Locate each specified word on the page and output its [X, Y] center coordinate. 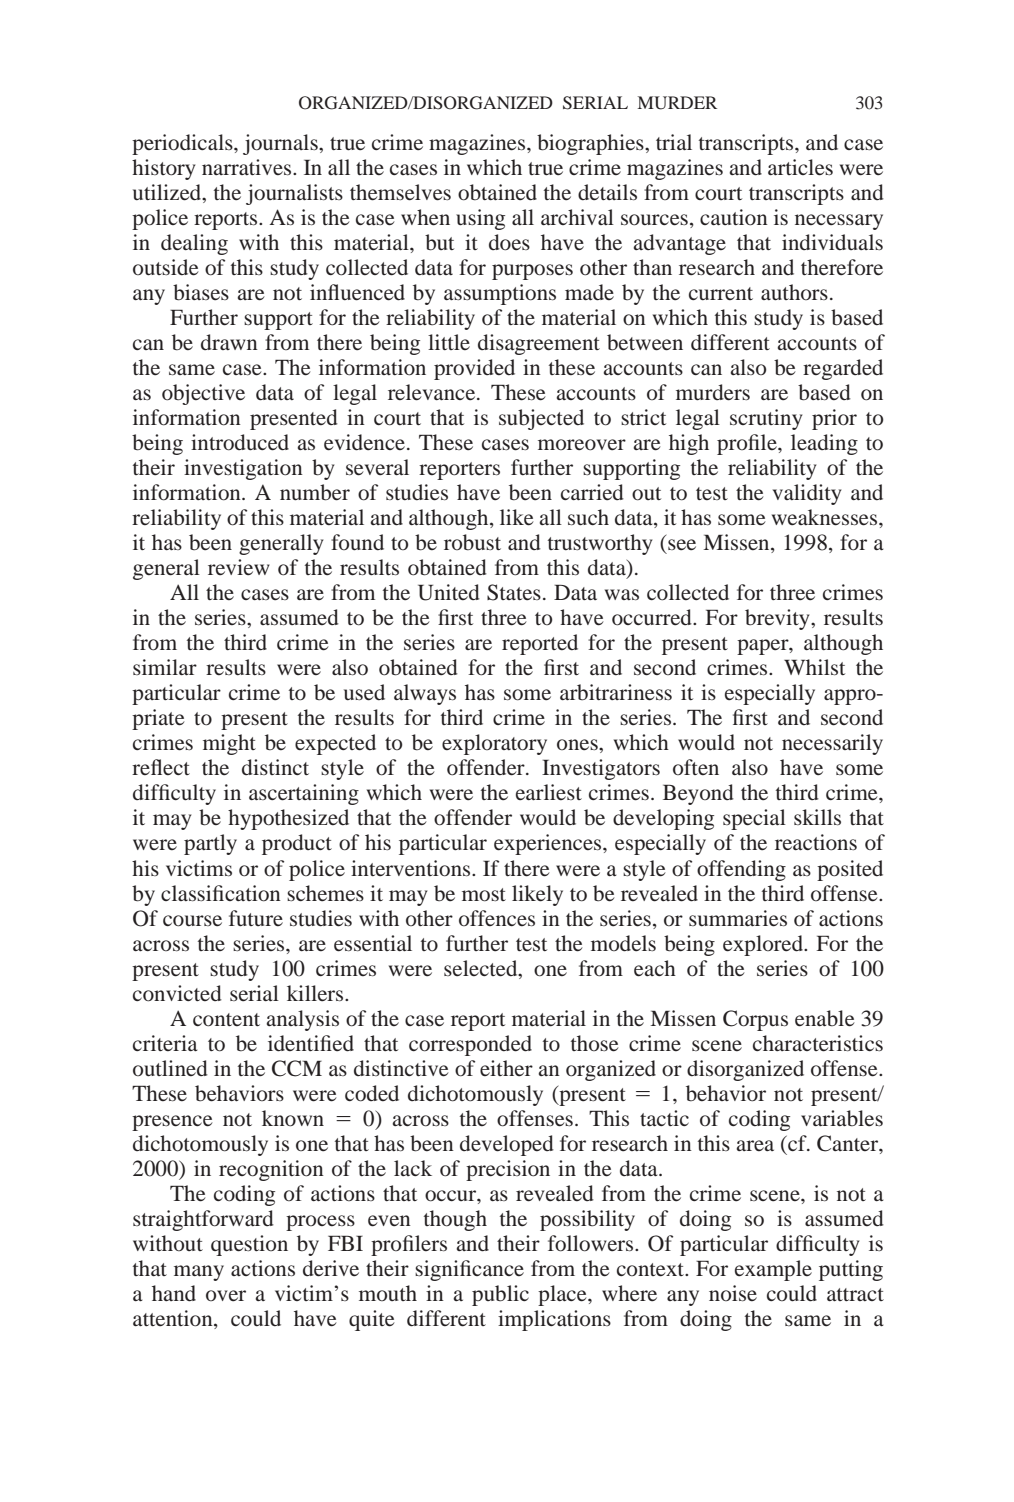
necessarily [832, 744]
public [500, 1295]
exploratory [494, 744]
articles [800, 167]
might [229, 744]
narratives [248, 167]
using [480, 219]
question [249, 1245]
